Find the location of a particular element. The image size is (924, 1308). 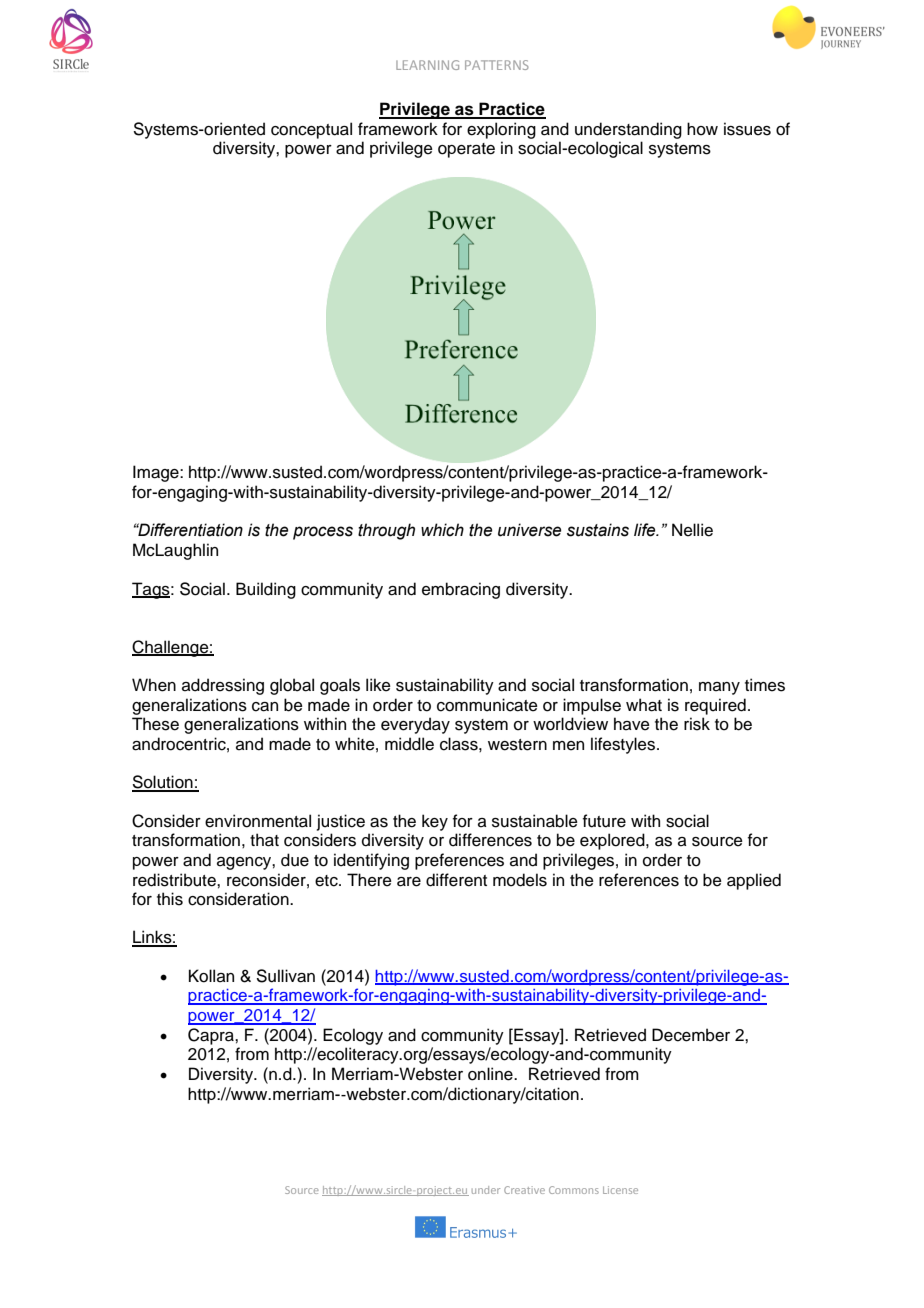

process is located at coordinates (323, 533).
